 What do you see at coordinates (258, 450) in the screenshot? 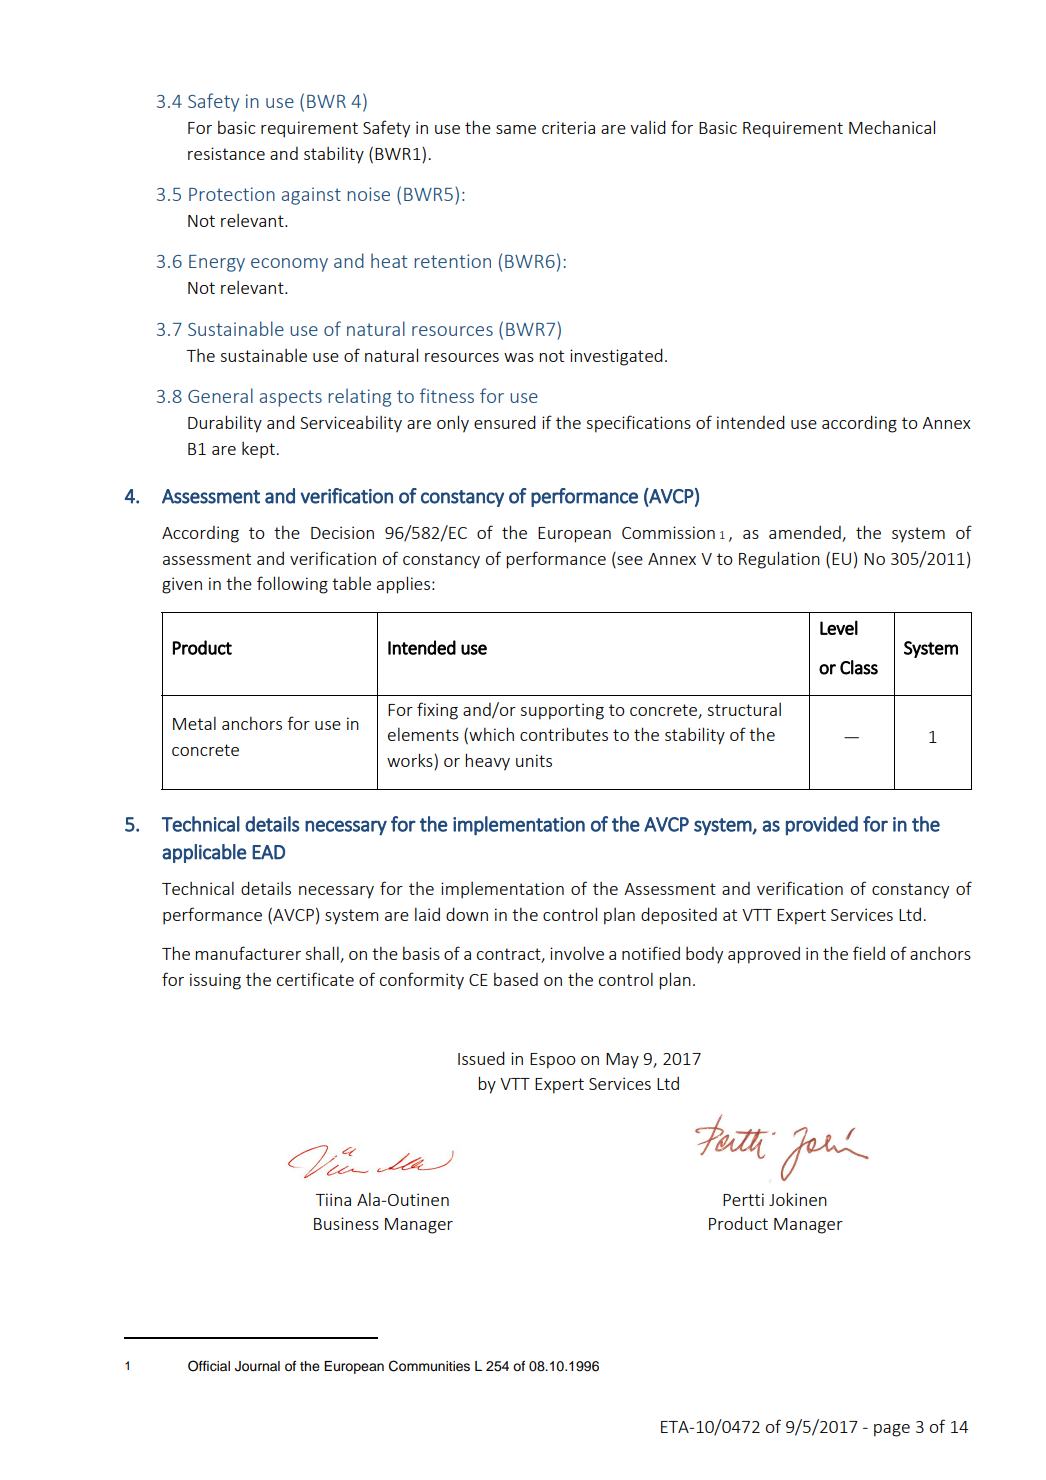
I see `kept` at bounding box center [258, 450].
